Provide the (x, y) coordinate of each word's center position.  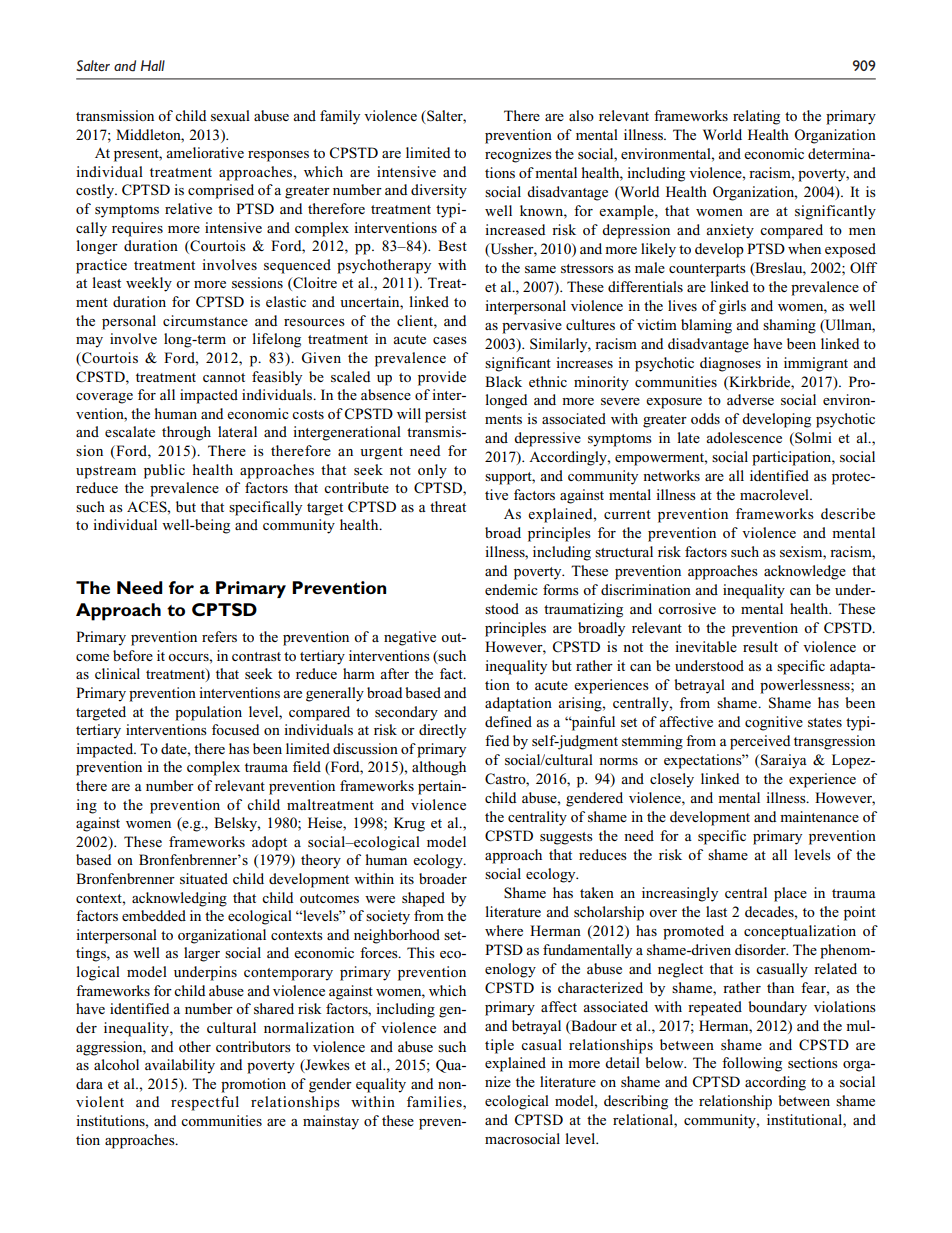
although (439, 768)
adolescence (744, 437)
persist (445, 415)
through (186, 433)
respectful (205, 1103)
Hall (153, 65)
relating (756, 117)
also (581, 115)
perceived (760, 742)
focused (235, 729)
